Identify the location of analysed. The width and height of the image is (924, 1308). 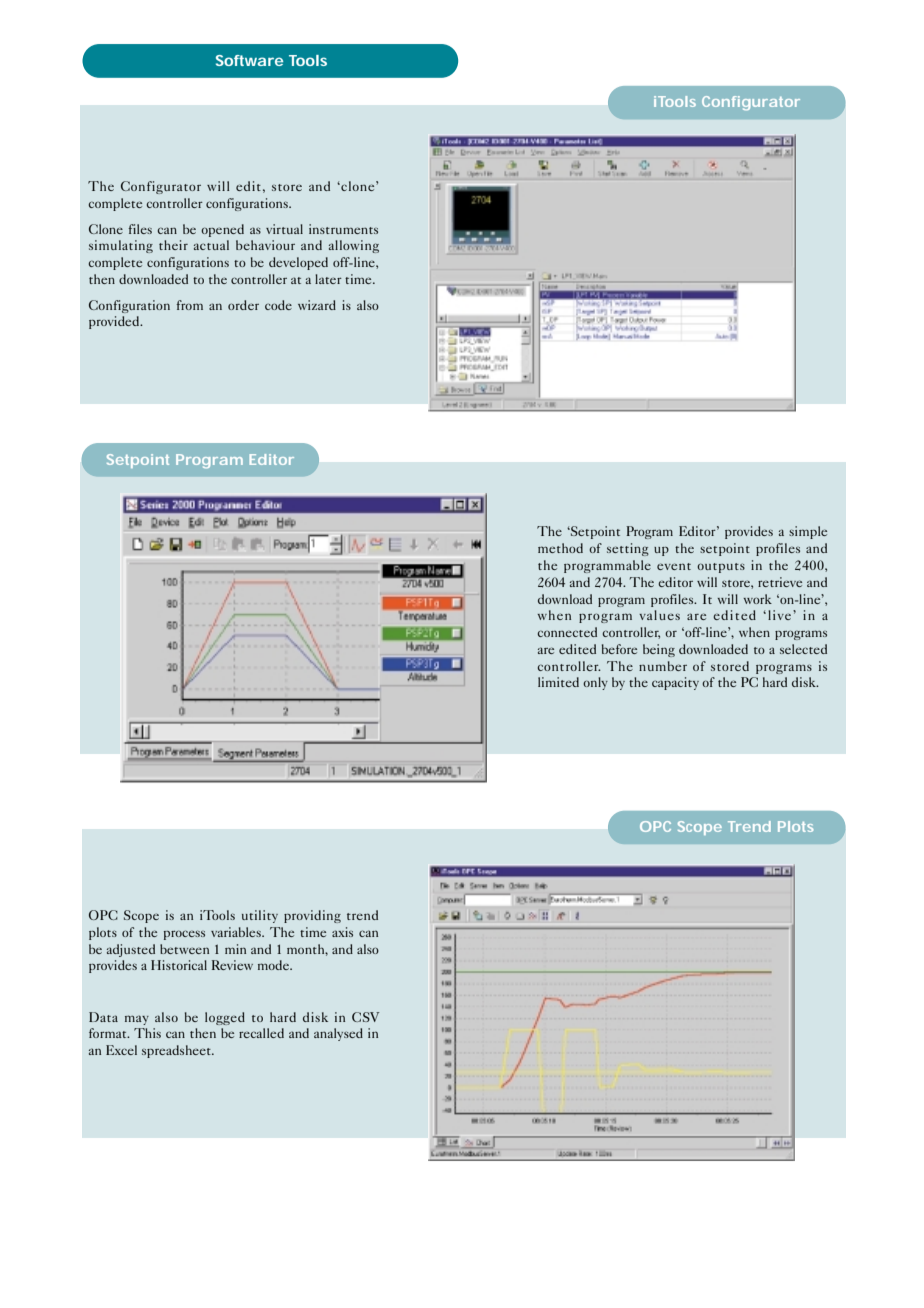
(338, 1034).
